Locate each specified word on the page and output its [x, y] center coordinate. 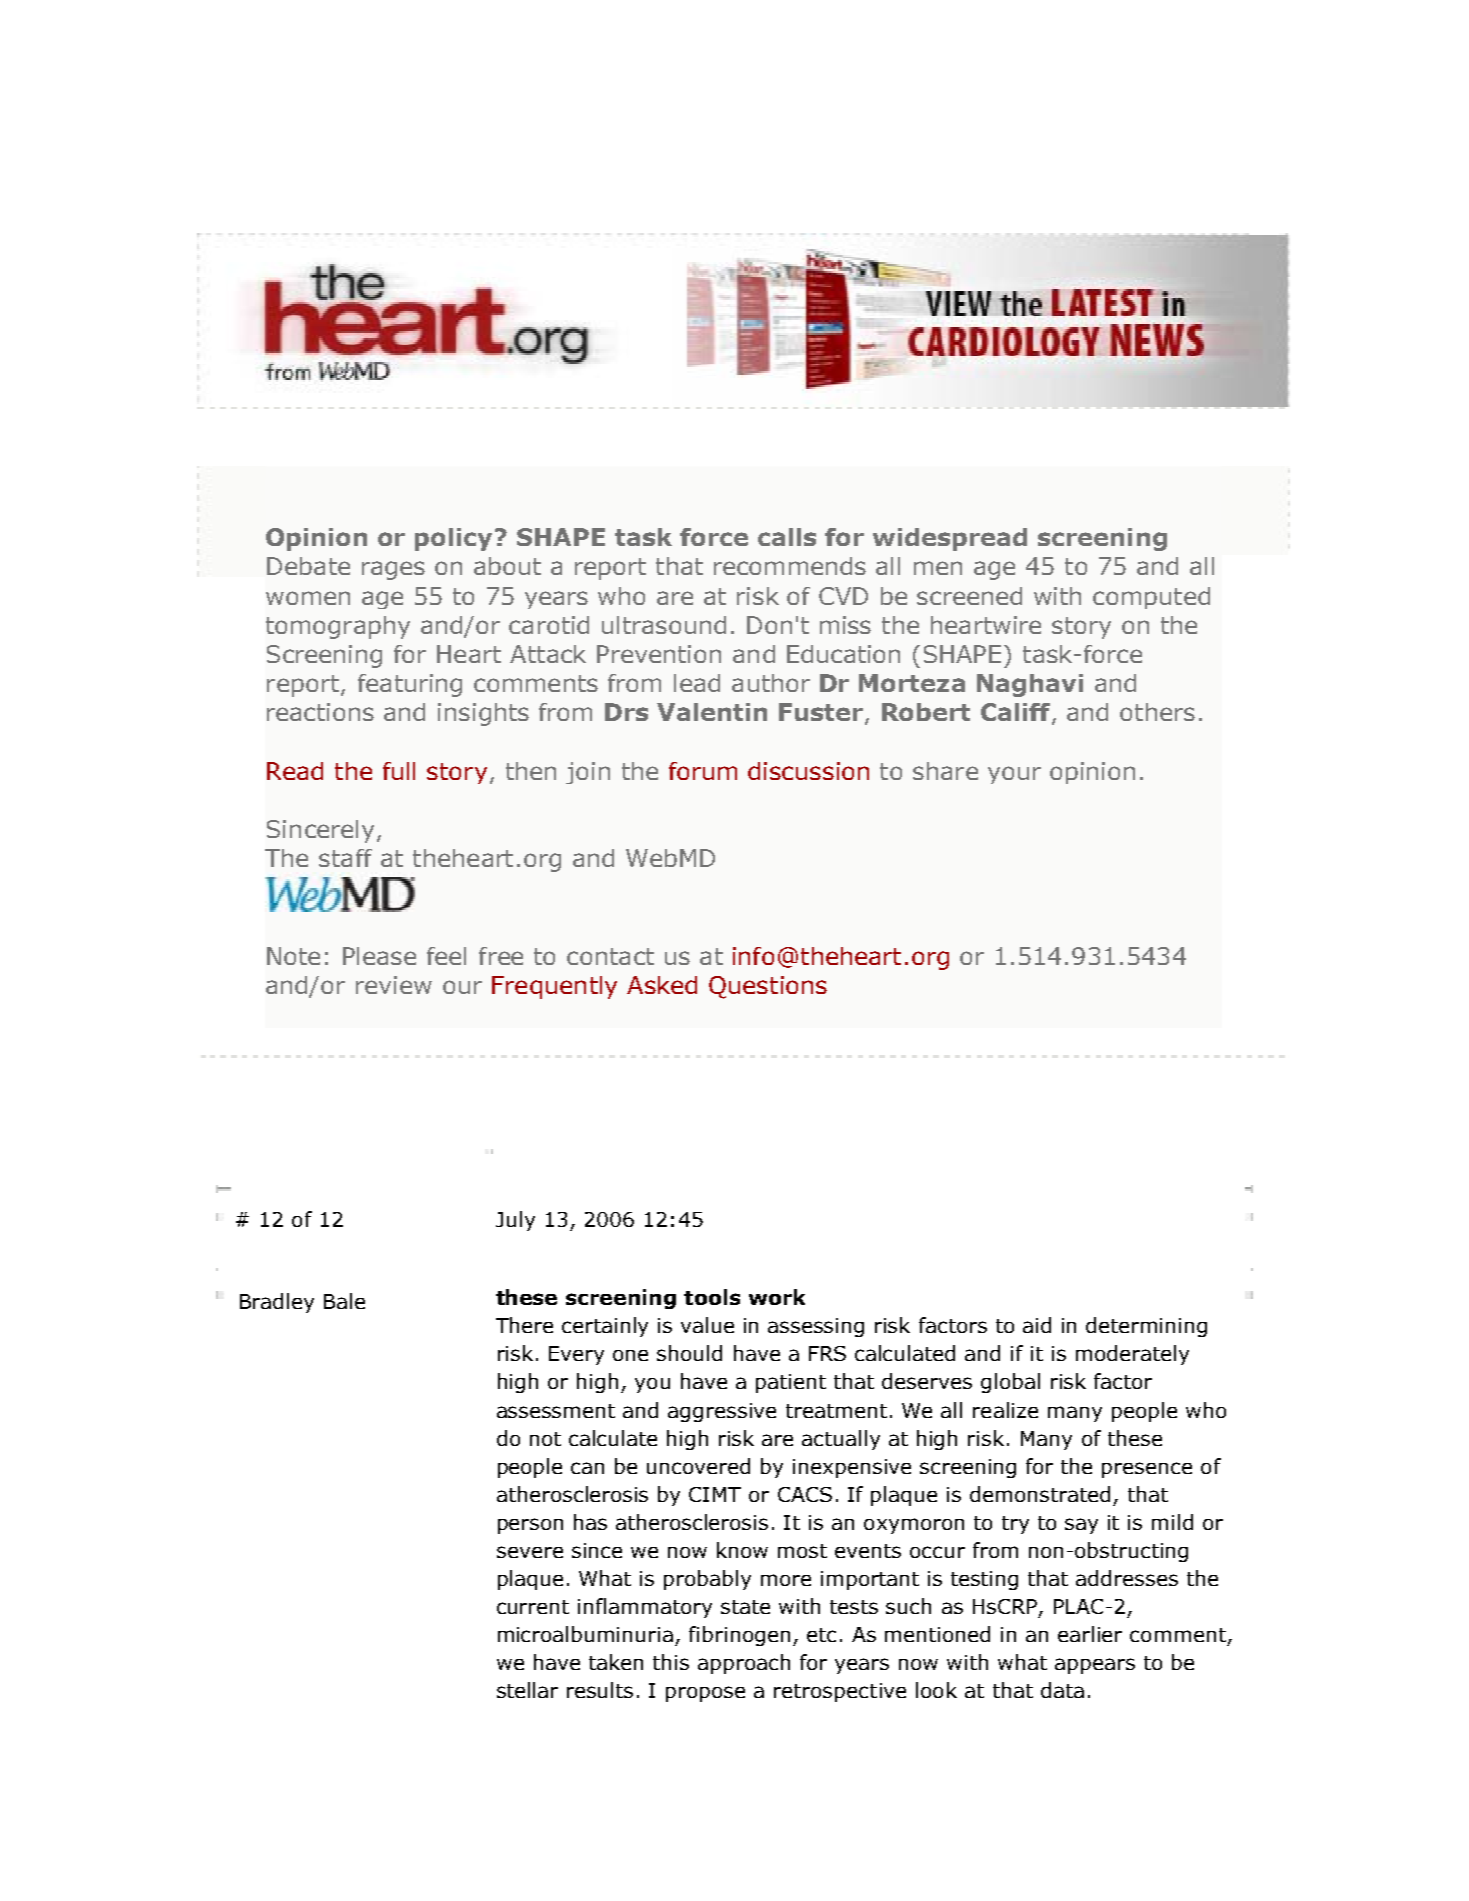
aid [1037, 1325]
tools [712, 1297]
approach [744, 1664]
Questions [768, 987]
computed [1151, 598]
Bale [344, 1301]
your [1014, 775]
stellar [527, 1690]
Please [379, 956]
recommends [790, 566]
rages [393, 570]
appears [1095, 1666]
